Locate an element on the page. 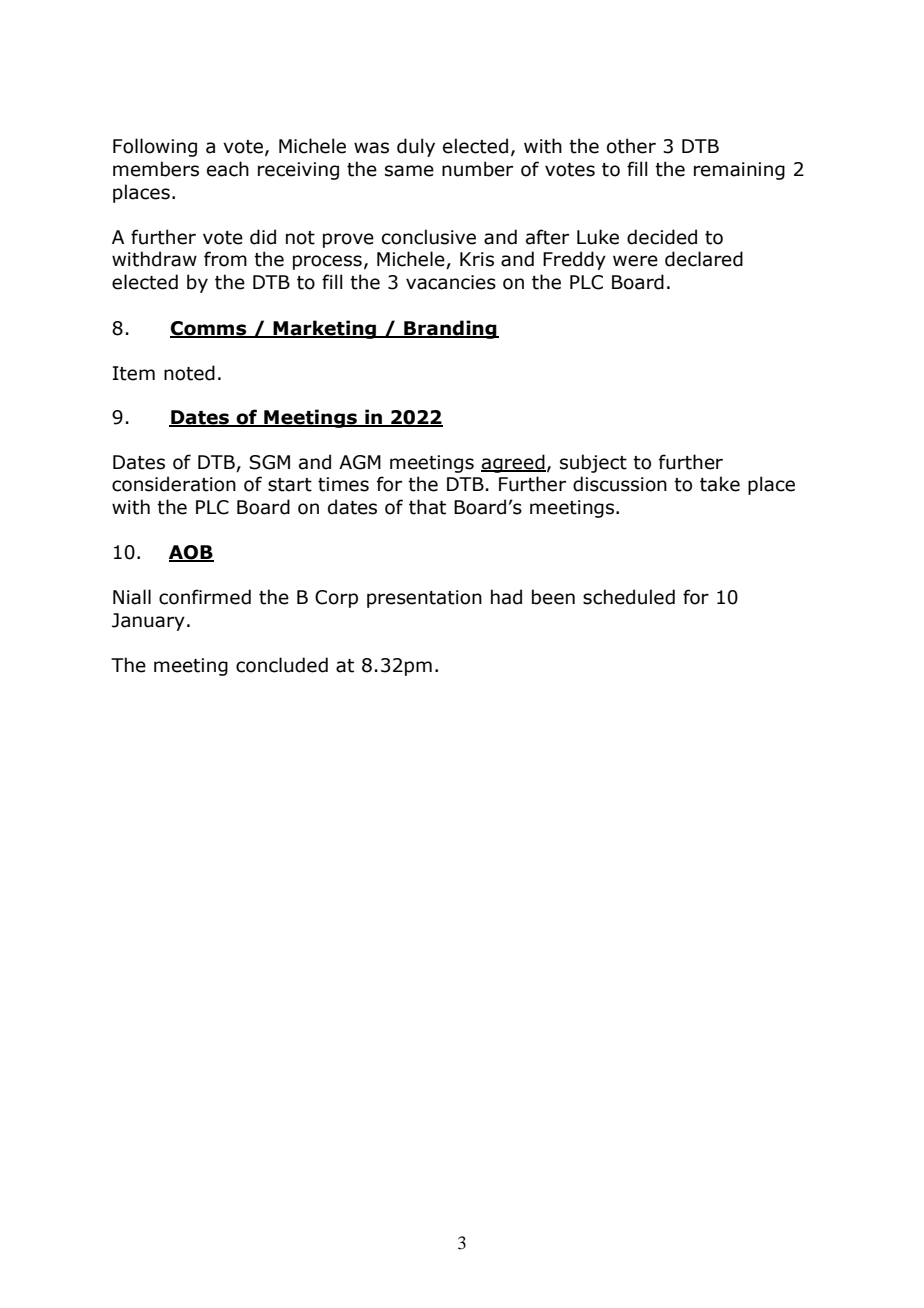 The width and height of the document is (924, 1308). vacancies is located at coordinates (451, 282).
